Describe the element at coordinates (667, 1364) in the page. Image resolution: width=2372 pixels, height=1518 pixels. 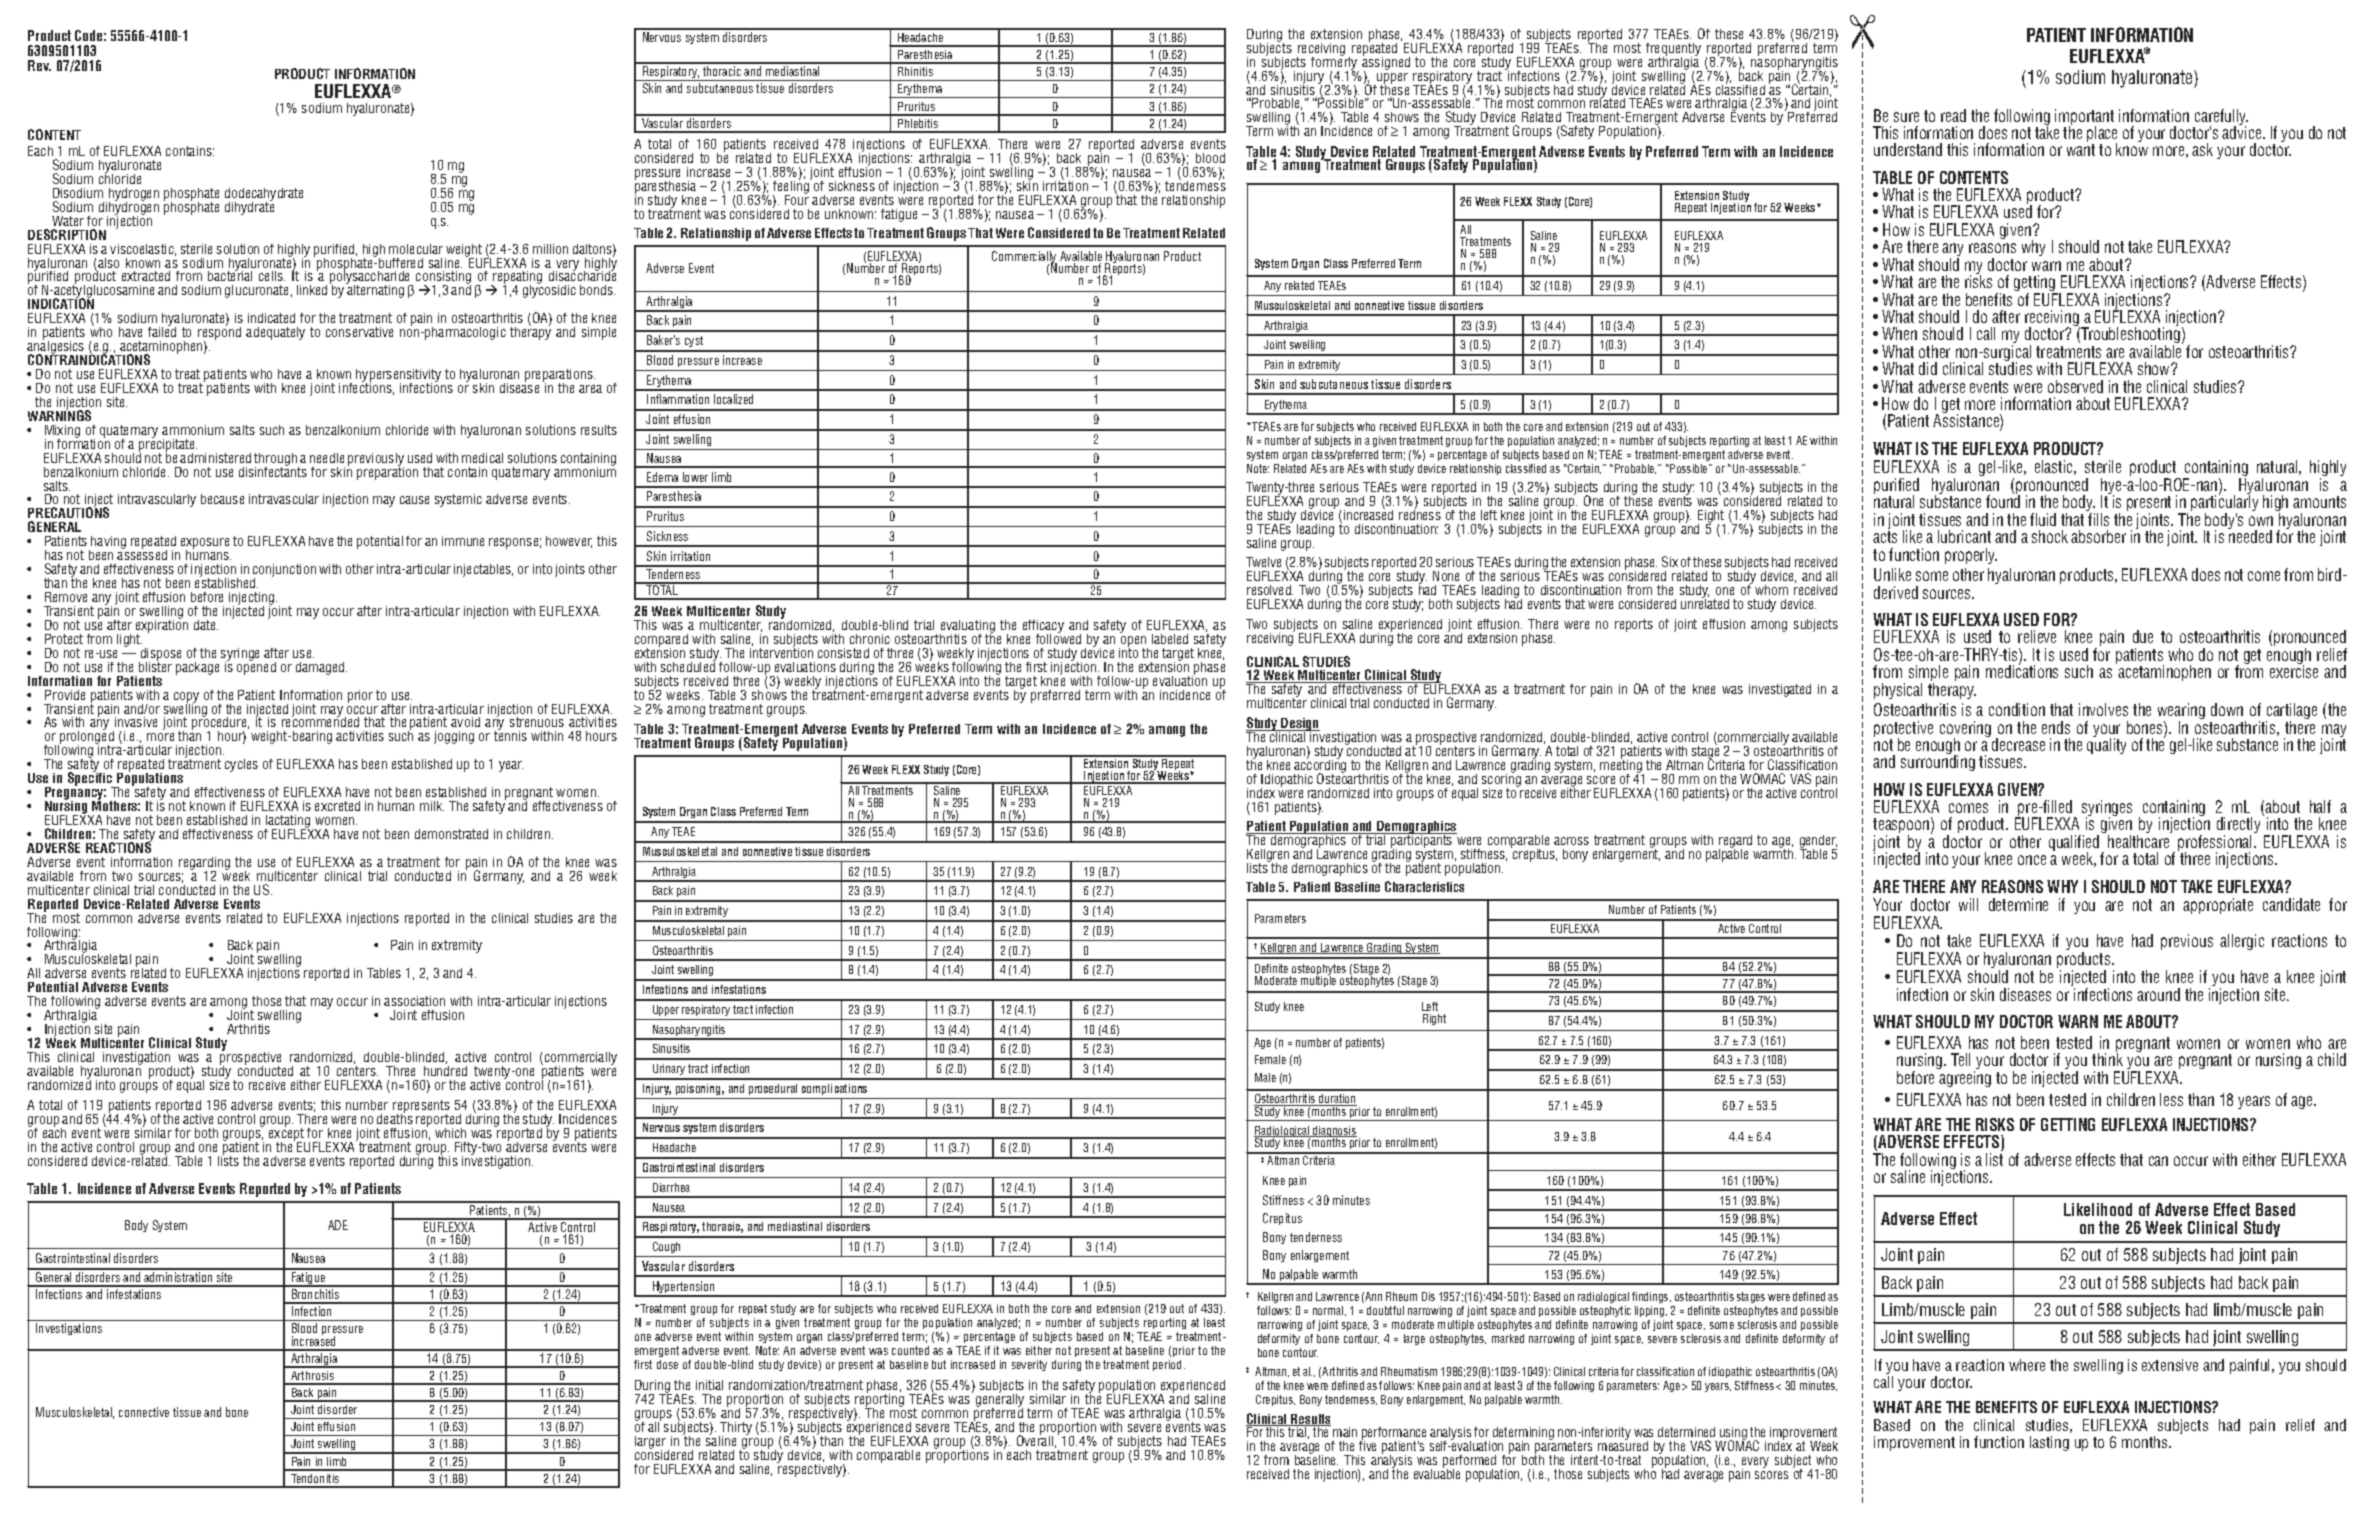
I see `dose` at that location.
